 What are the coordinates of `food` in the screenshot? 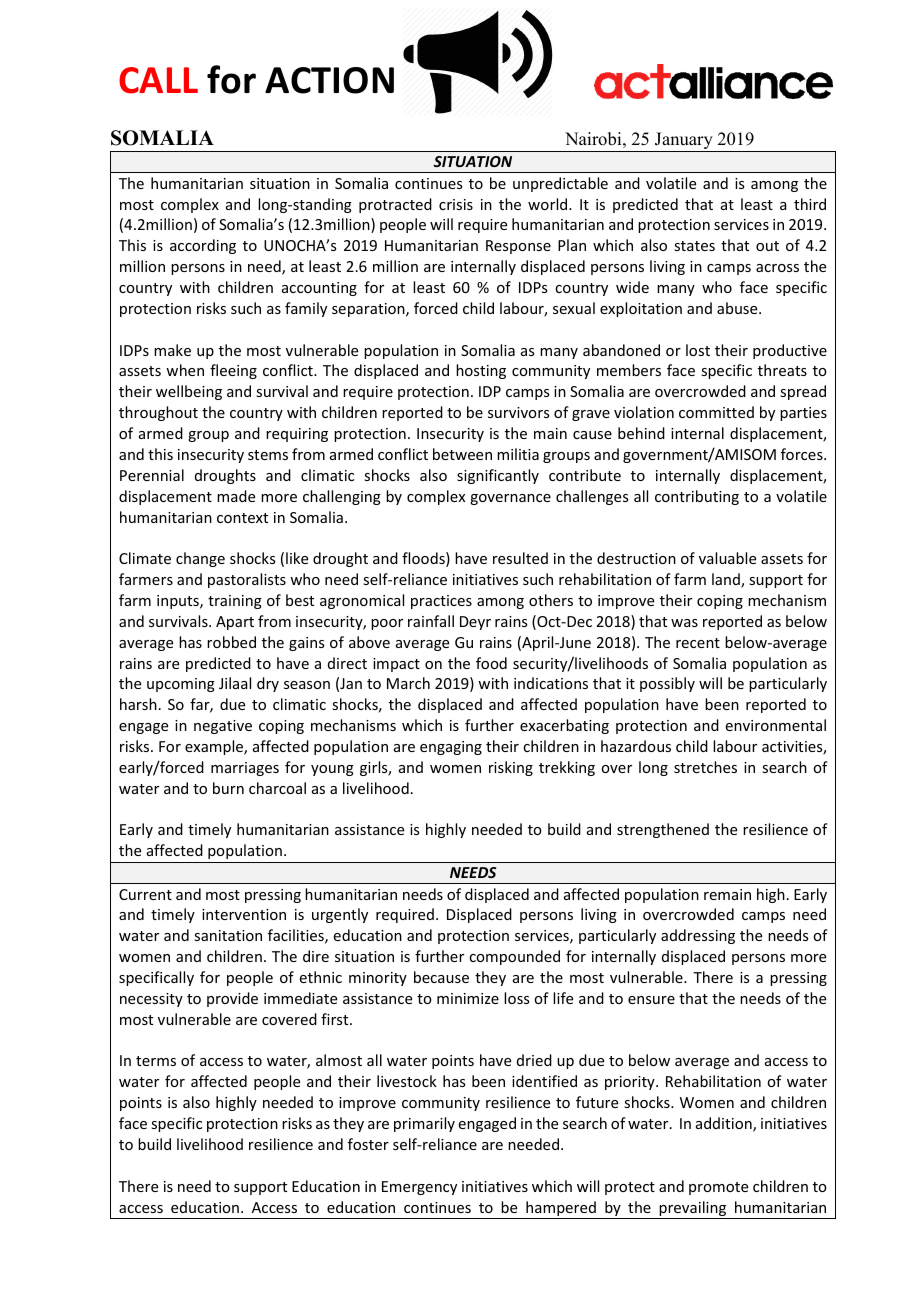 It's located at (491, 663).
